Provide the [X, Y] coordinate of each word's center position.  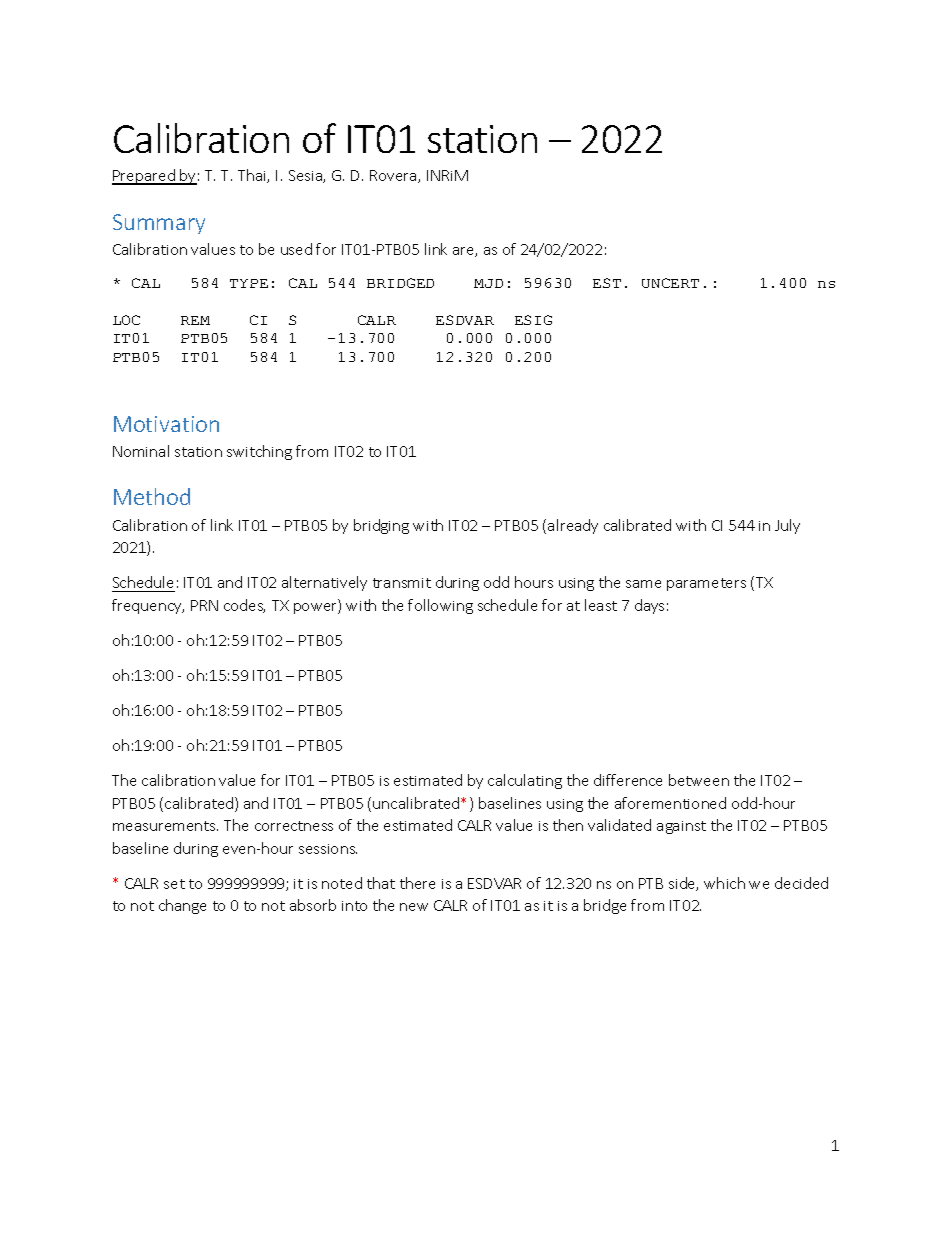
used [296, 249]
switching [259, 452]
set [174, 884]
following [440, 606]
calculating [525, 781]
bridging [381, 526]
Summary [159, 224]
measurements [165, 826]
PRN [204, 605]
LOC [126, 320]
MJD [488, 283]
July [787, 526]
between [699, 780]
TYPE [249, 283]
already [573, 526]
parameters [706, 584]
